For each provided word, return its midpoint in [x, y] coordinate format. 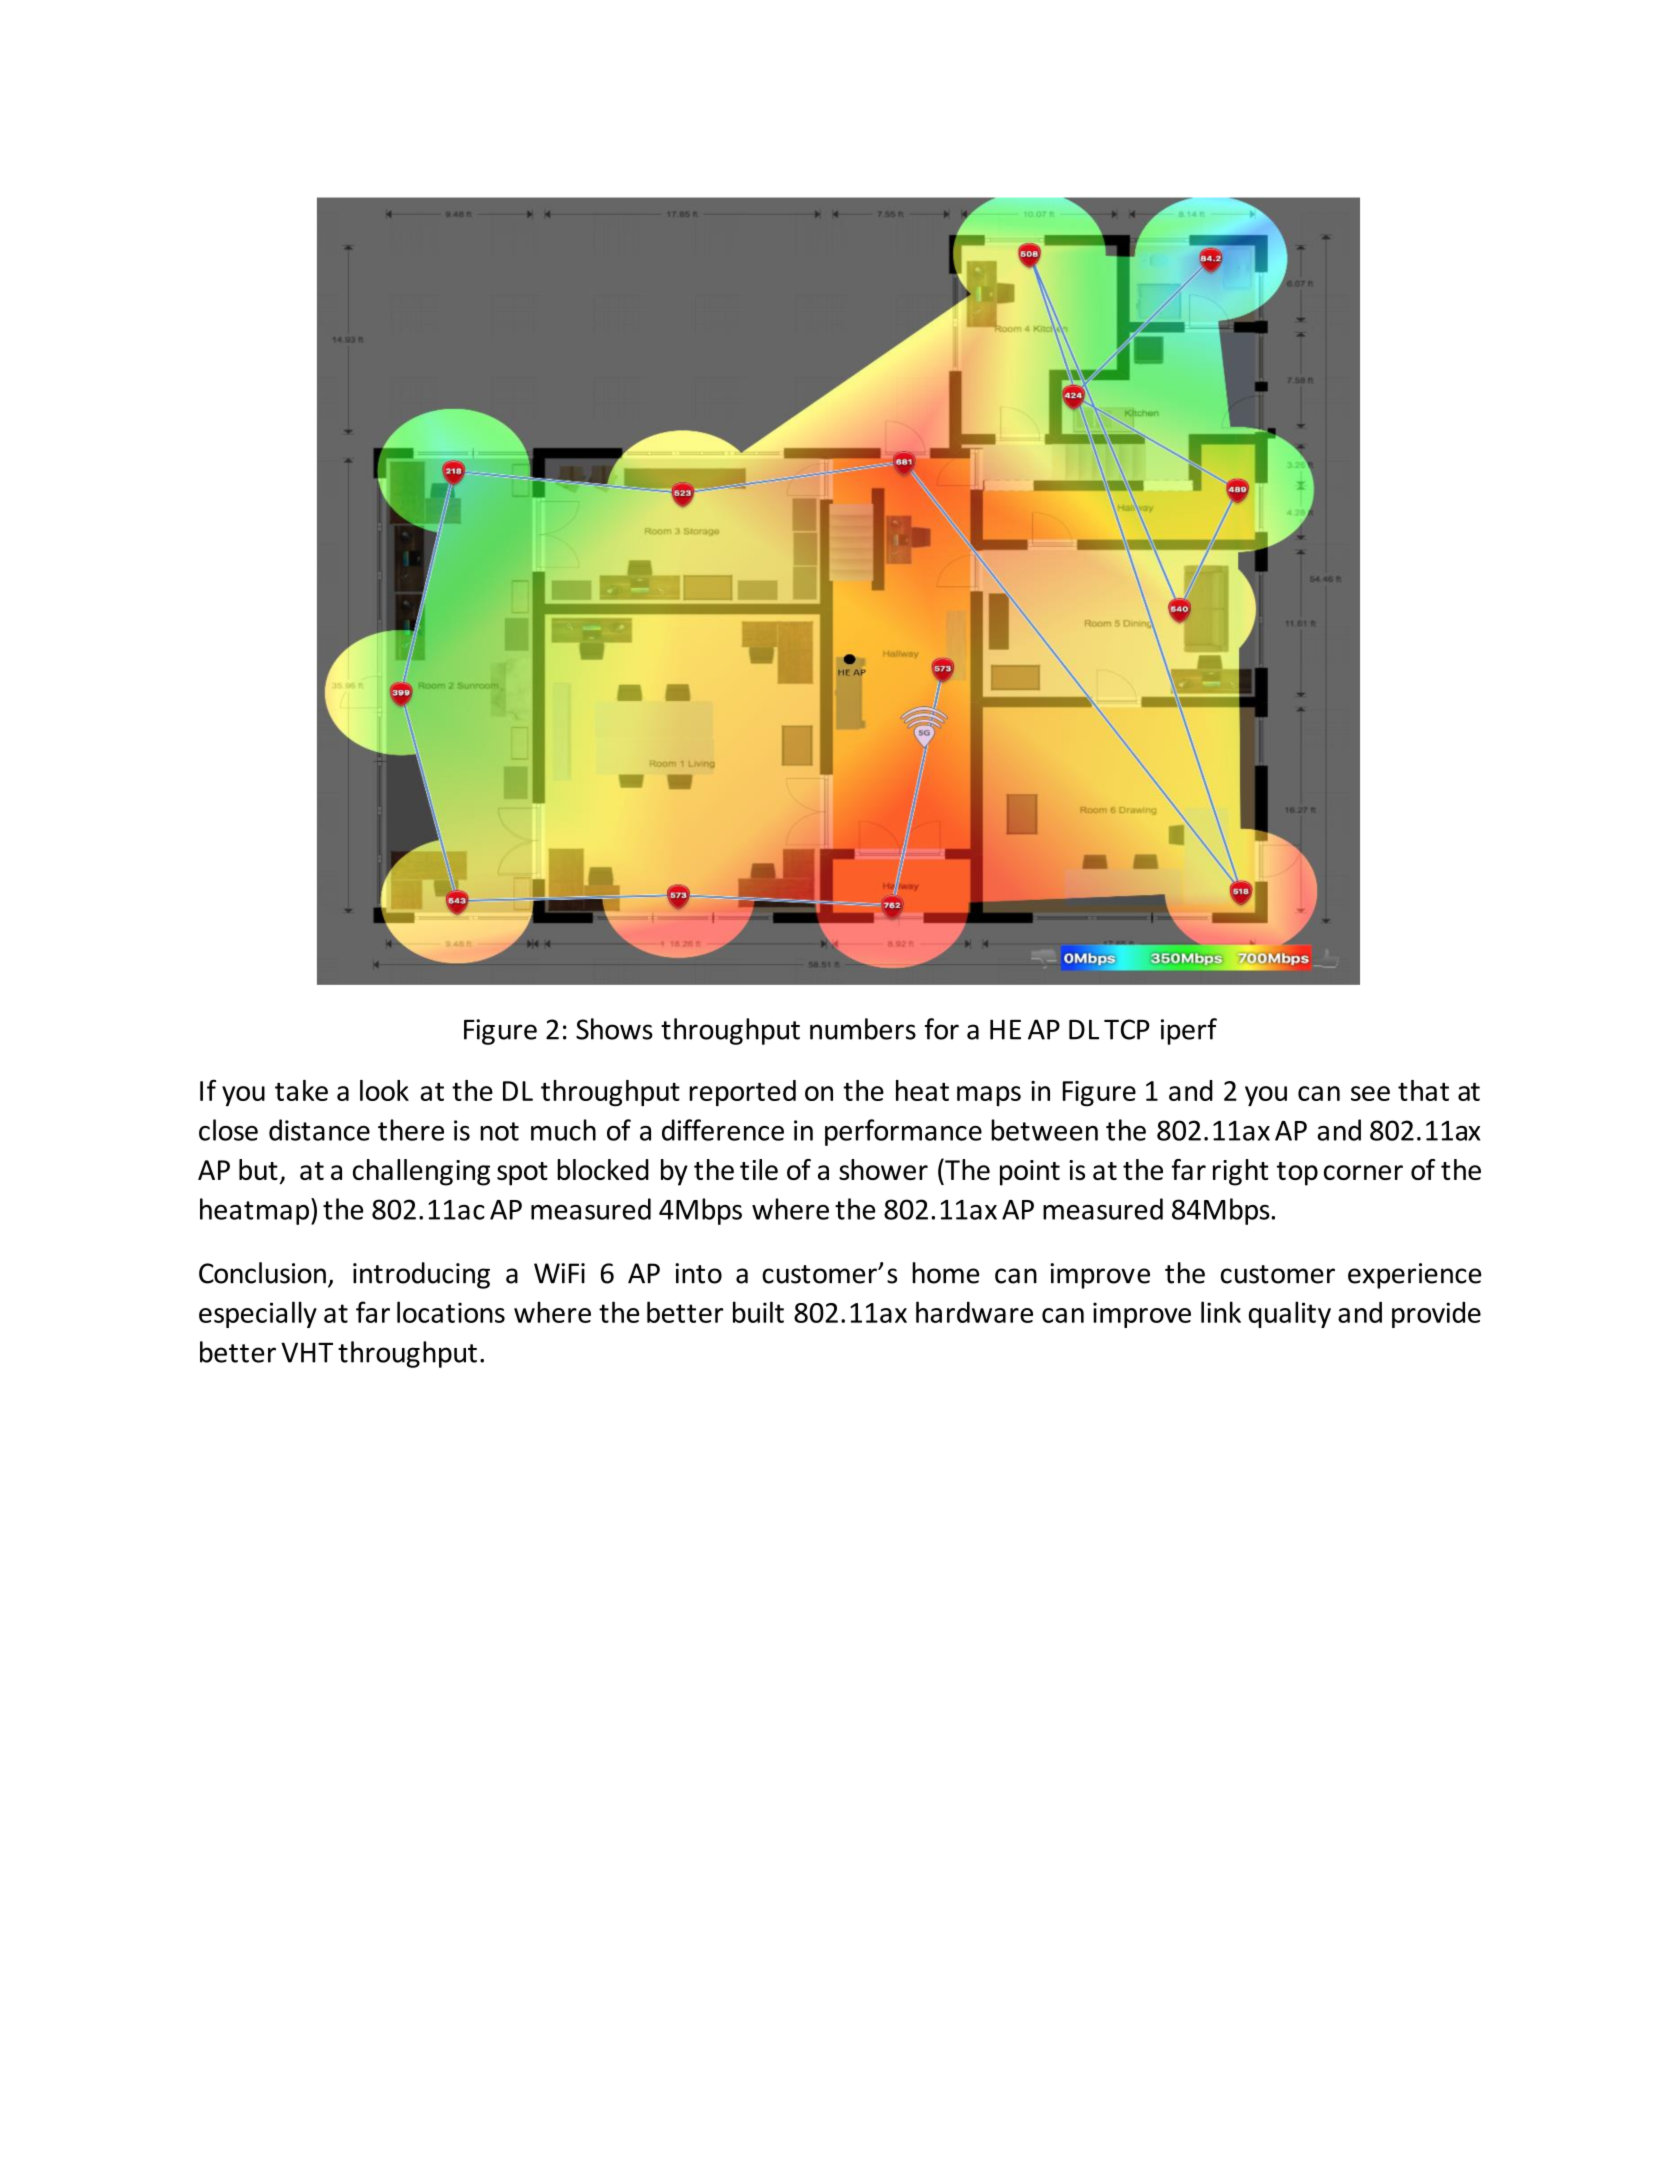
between [1044, 1130]
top [1297, 1174]
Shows [614, 1029]
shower [883, 1169]
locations [451, 1312]
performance [903, 1132]
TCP [1127, 1029]
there [411, 1130]
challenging [421, 1172]
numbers [863, 1029]
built [758, 1312]
